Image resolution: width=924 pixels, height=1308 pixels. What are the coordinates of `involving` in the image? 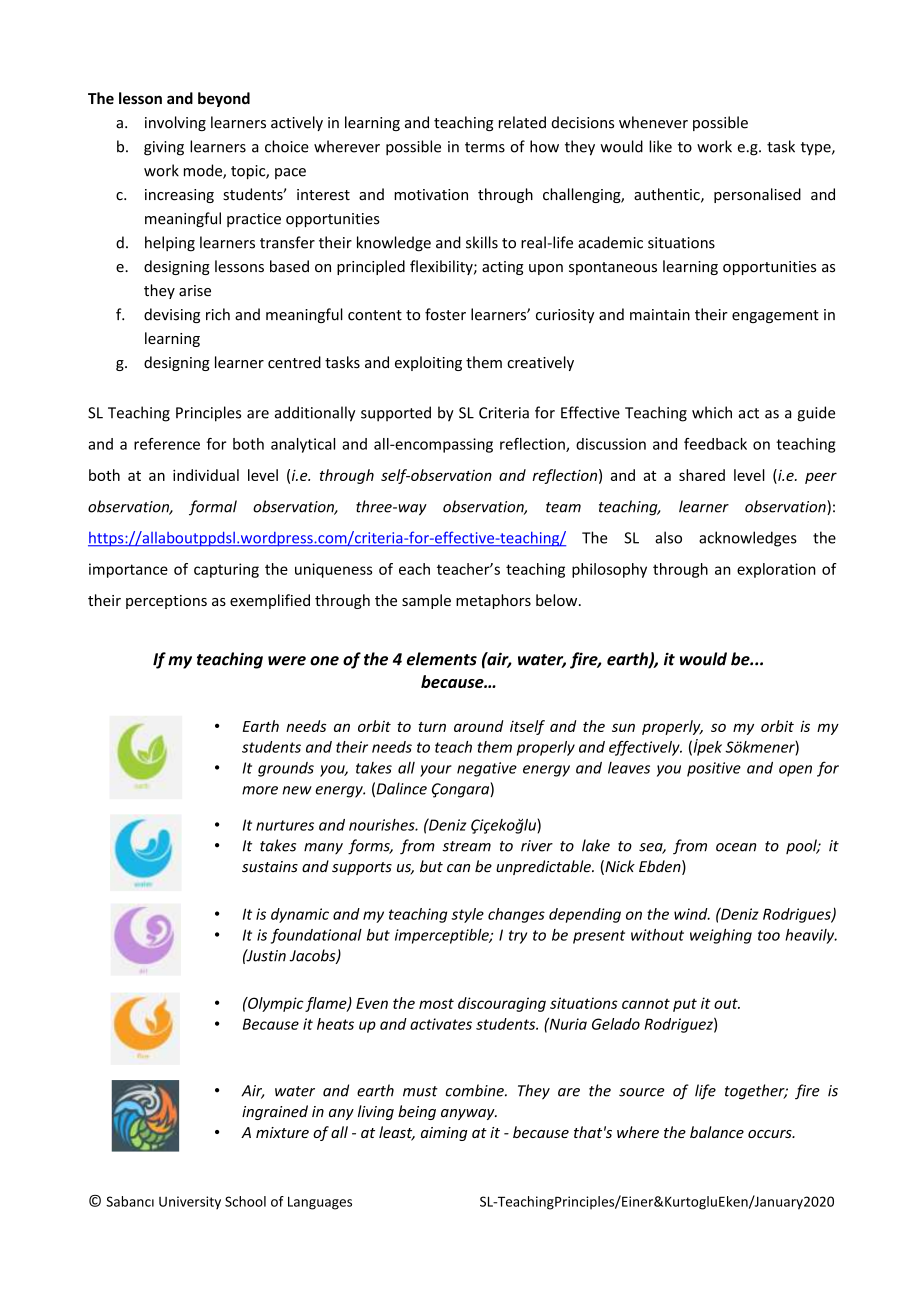 It's located at (175, 123).
